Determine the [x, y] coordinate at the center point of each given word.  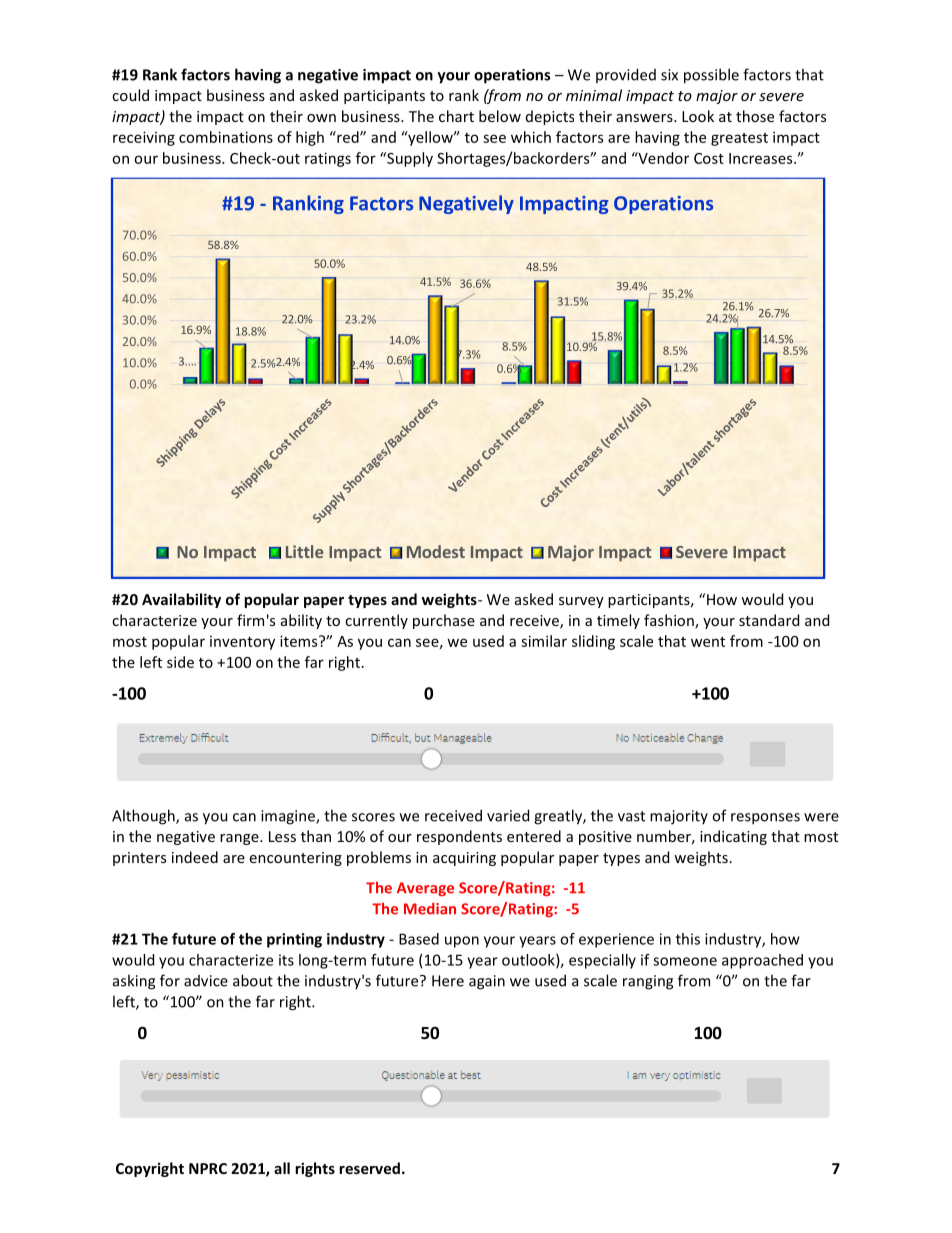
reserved [369, 1168]
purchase [444, 621]
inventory [242, 643]
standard [769, 620]
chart [456, 116]
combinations [226, 137]
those [755, 116]
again [487, 982]
